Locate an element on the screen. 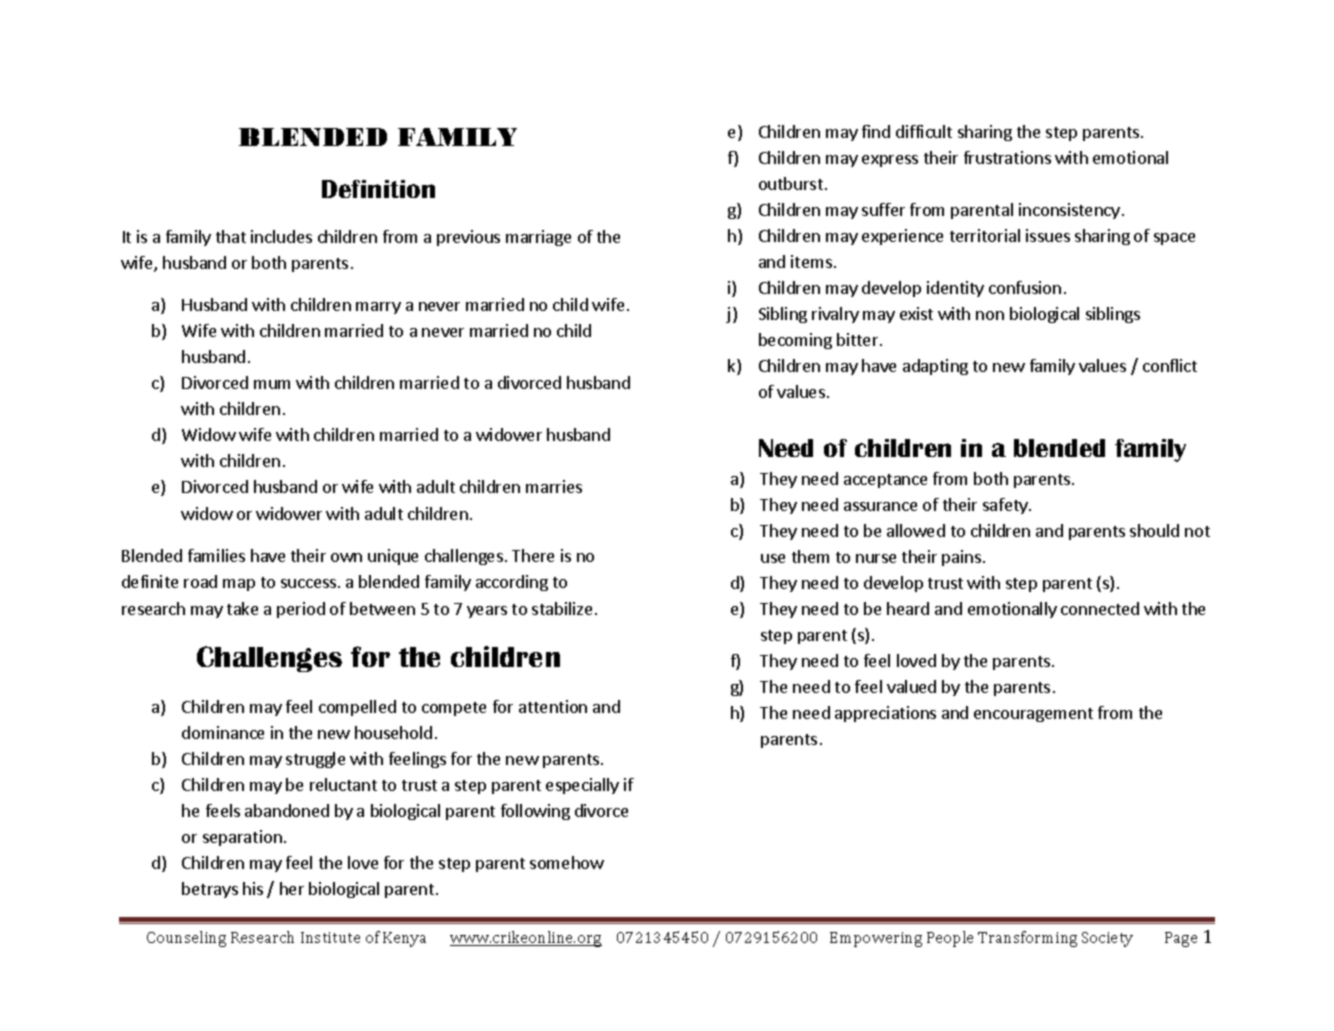  dominance is located at coordinates (223, 732).
